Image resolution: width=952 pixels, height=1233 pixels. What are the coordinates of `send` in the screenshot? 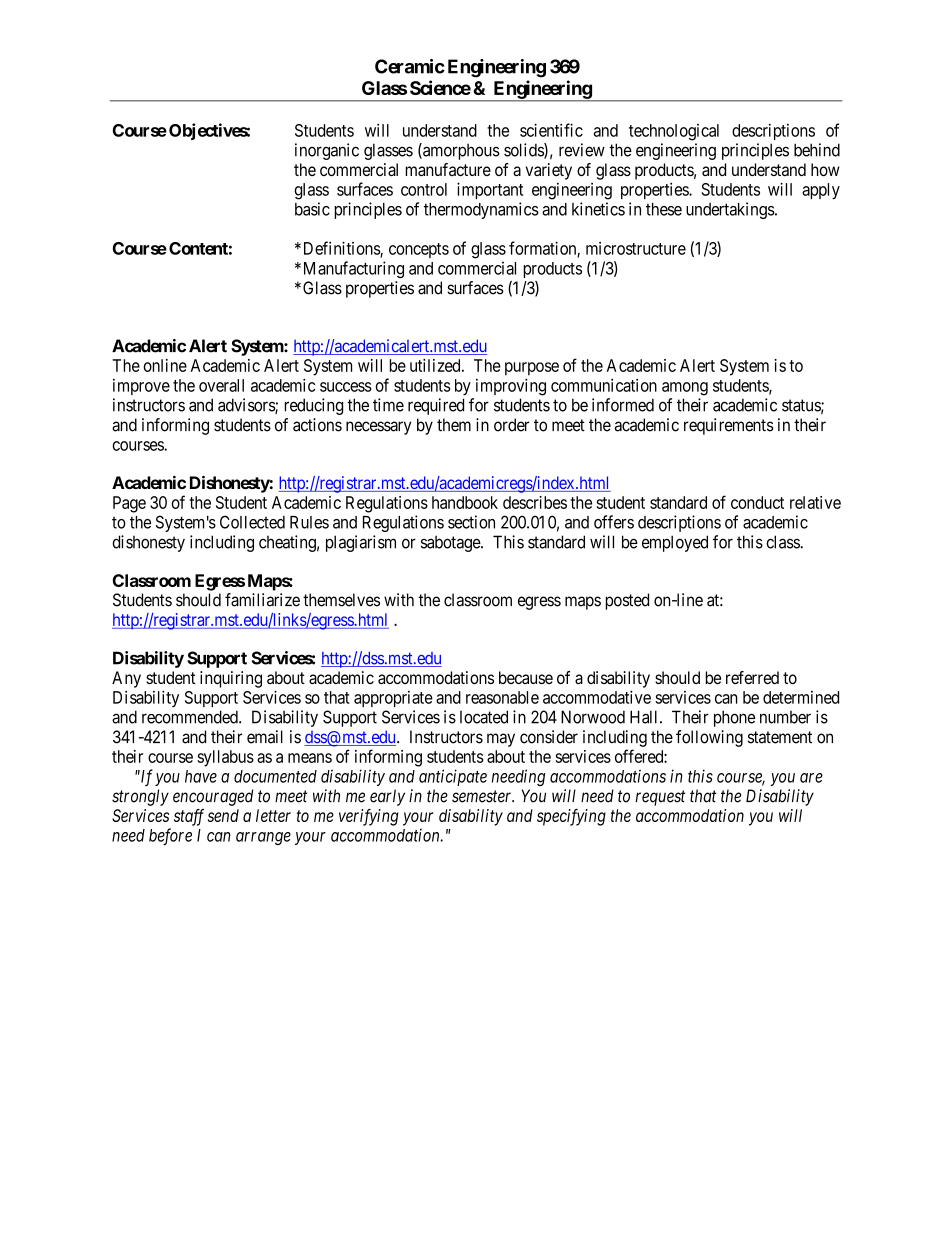 It's located at (223, 815).
